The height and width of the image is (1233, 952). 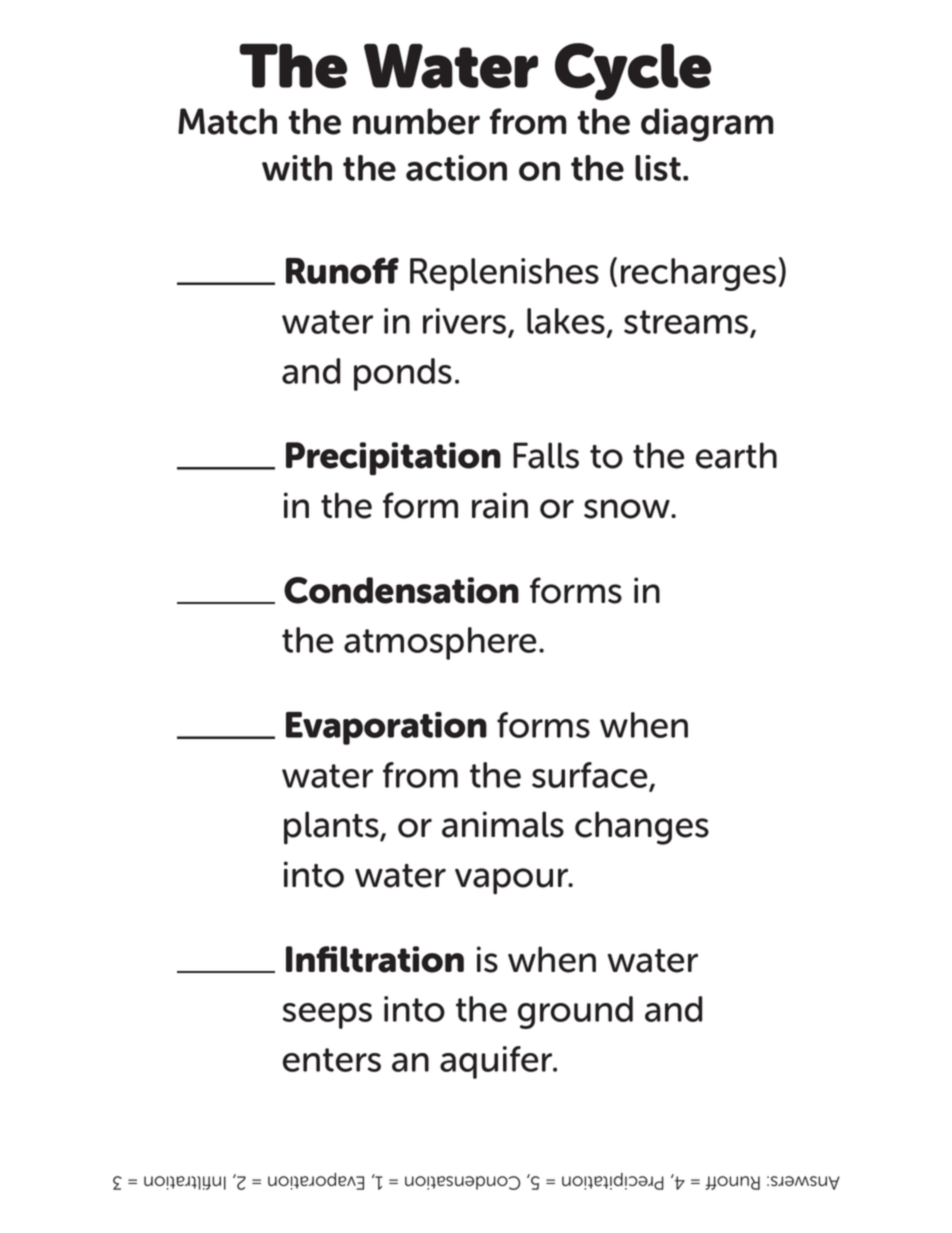 I want to click on Match, so click(x=227, y=121).
